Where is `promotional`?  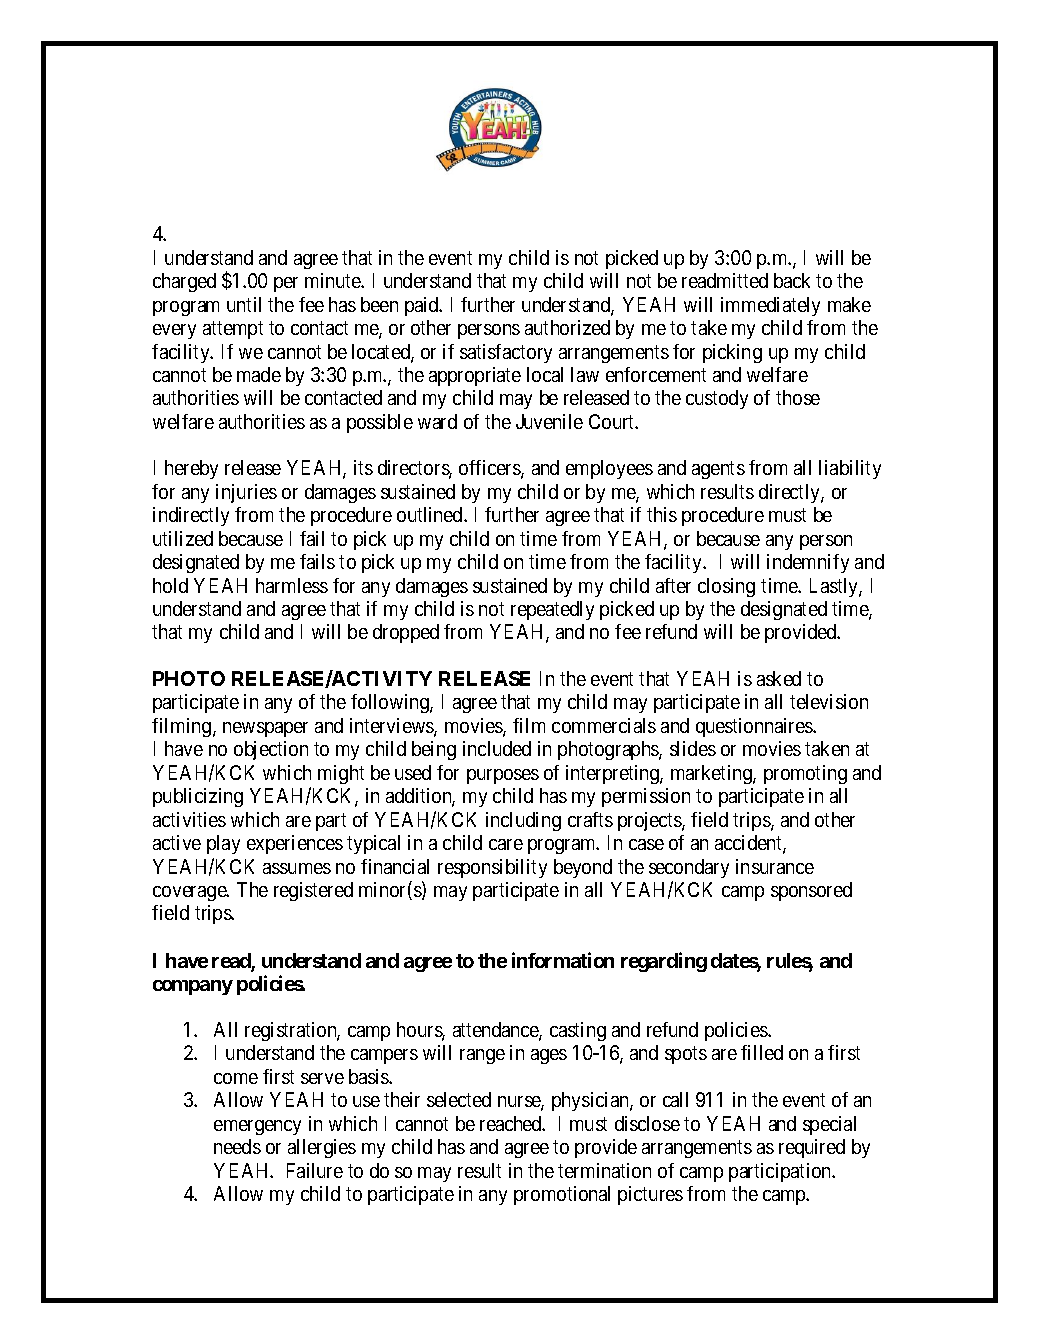
promotional is located at coordinates (562, 1195).
